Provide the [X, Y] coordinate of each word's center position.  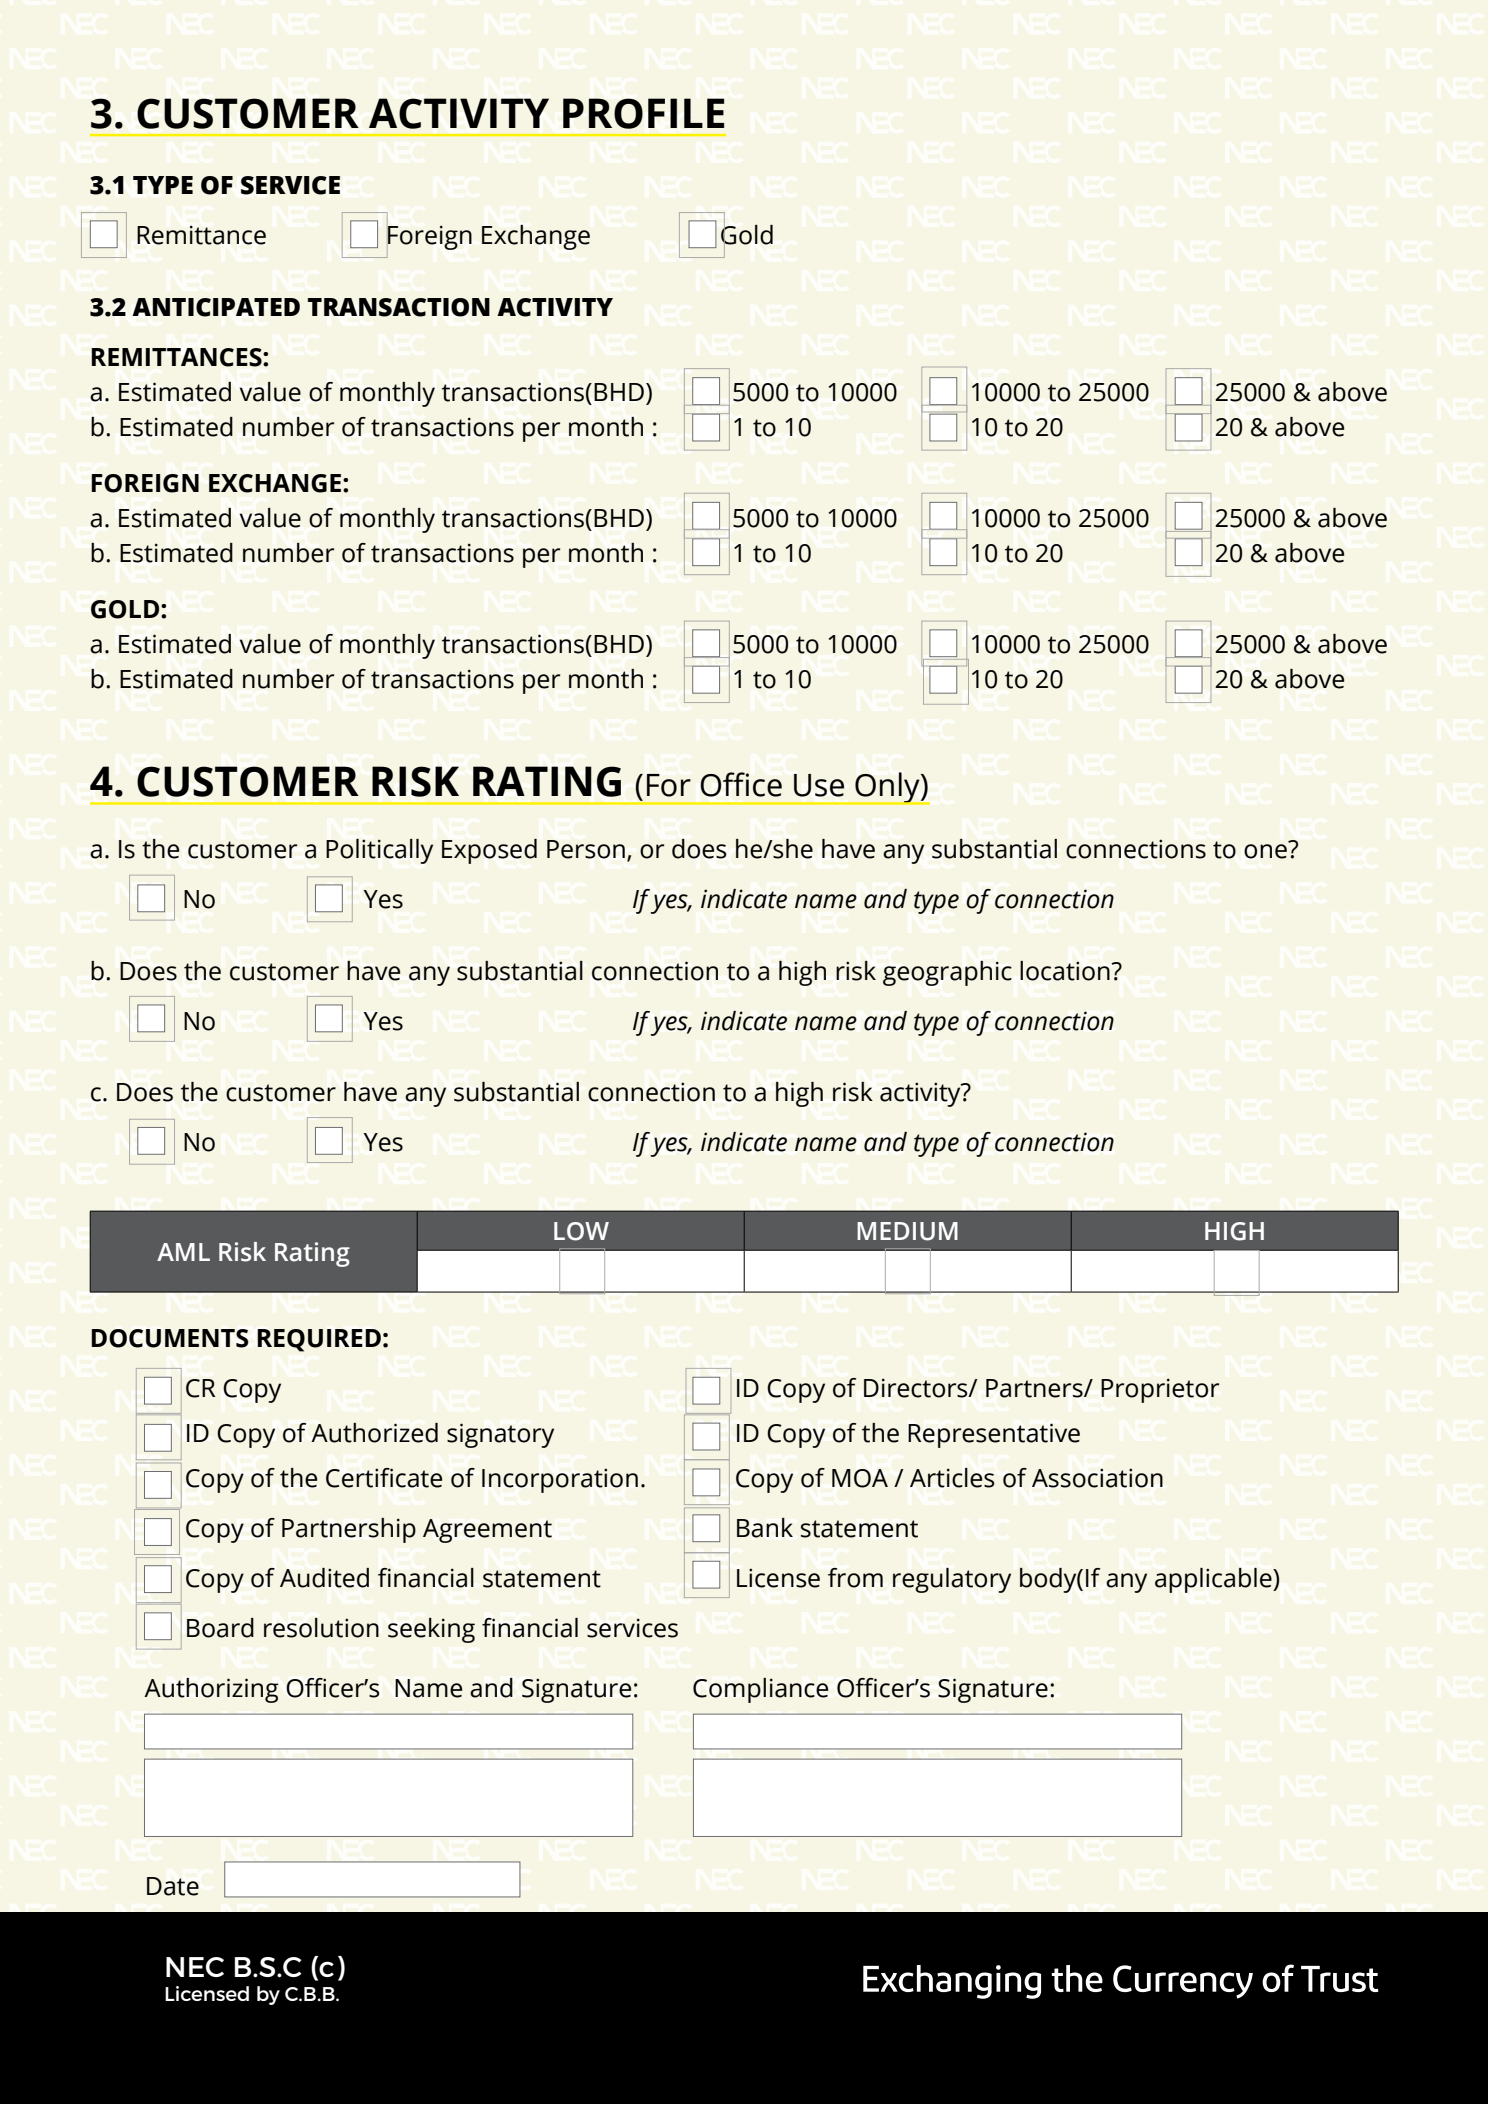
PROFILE [643, 113]
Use [819, 785]
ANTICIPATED [216, 307]
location [1066, 971]
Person [586, 849]
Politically [379, 851]
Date [173, 1886]
